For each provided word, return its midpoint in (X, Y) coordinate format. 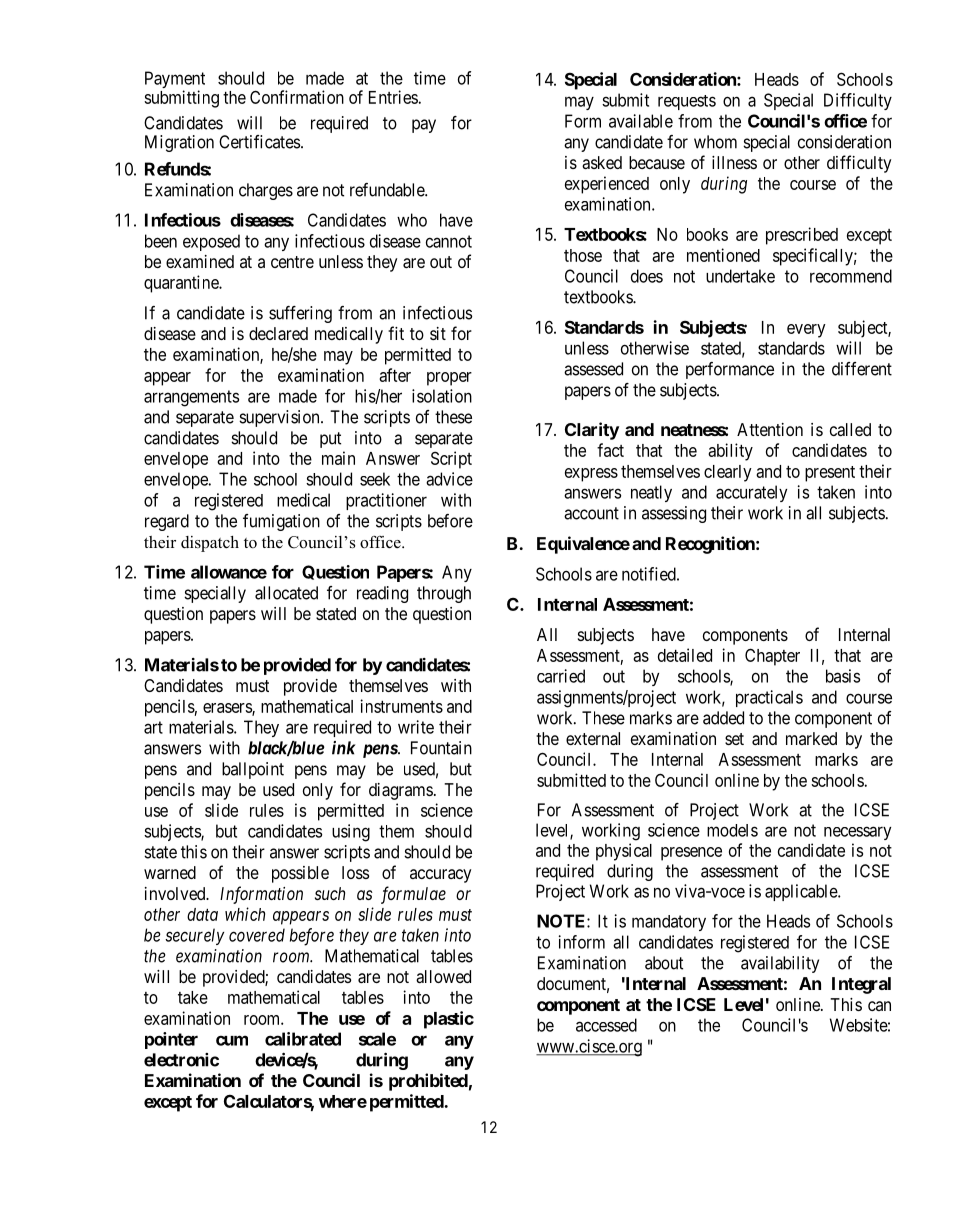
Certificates (259, 142)
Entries (393, 97)
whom (715, 142)
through (444, 594)
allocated (286, 593)
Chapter (772, 657)
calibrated (303, 1039)
